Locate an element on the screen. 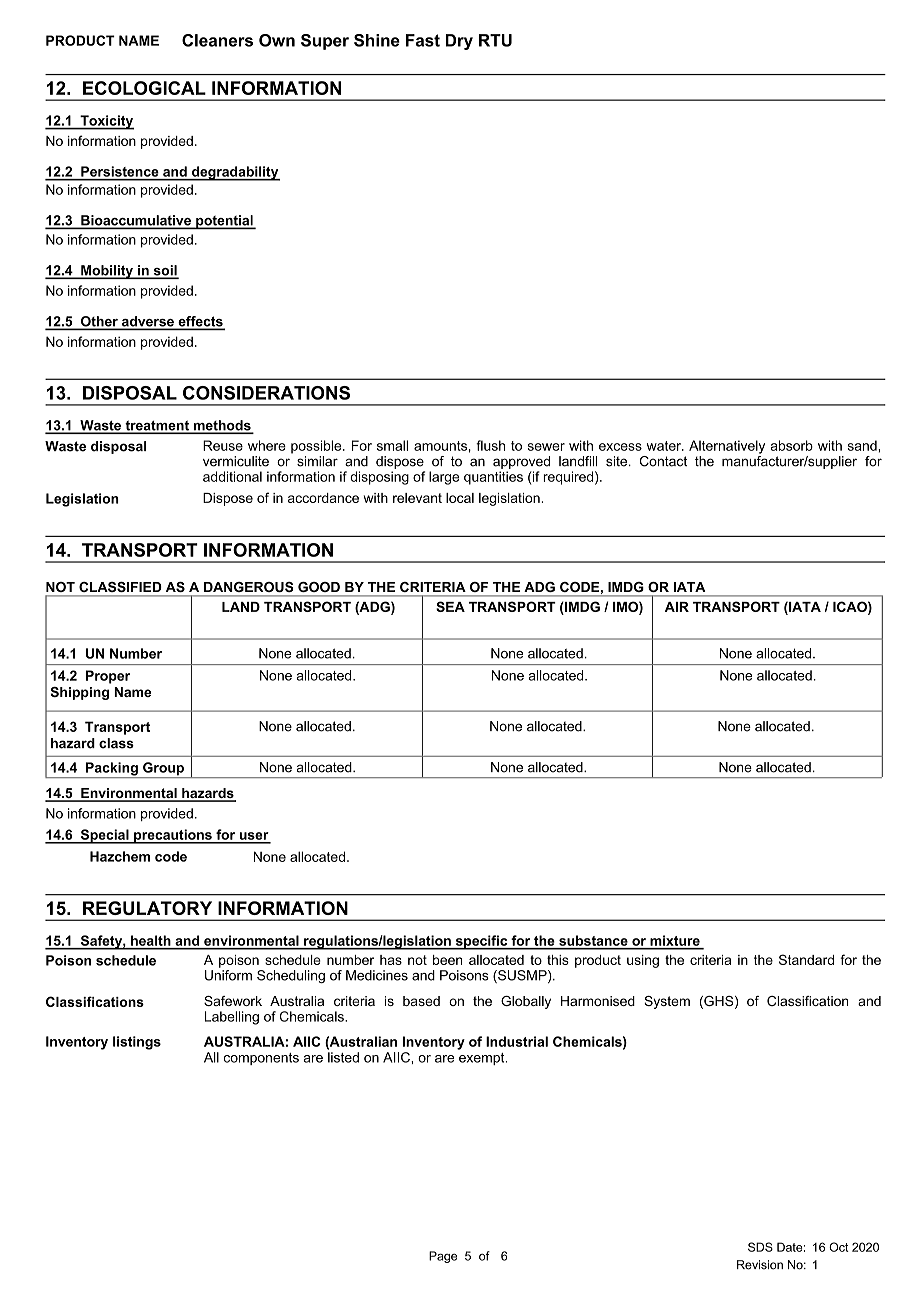 Image resolution: width=924 pixels, height=1308 pixels. Standard is located at coordinates (806, 959).
